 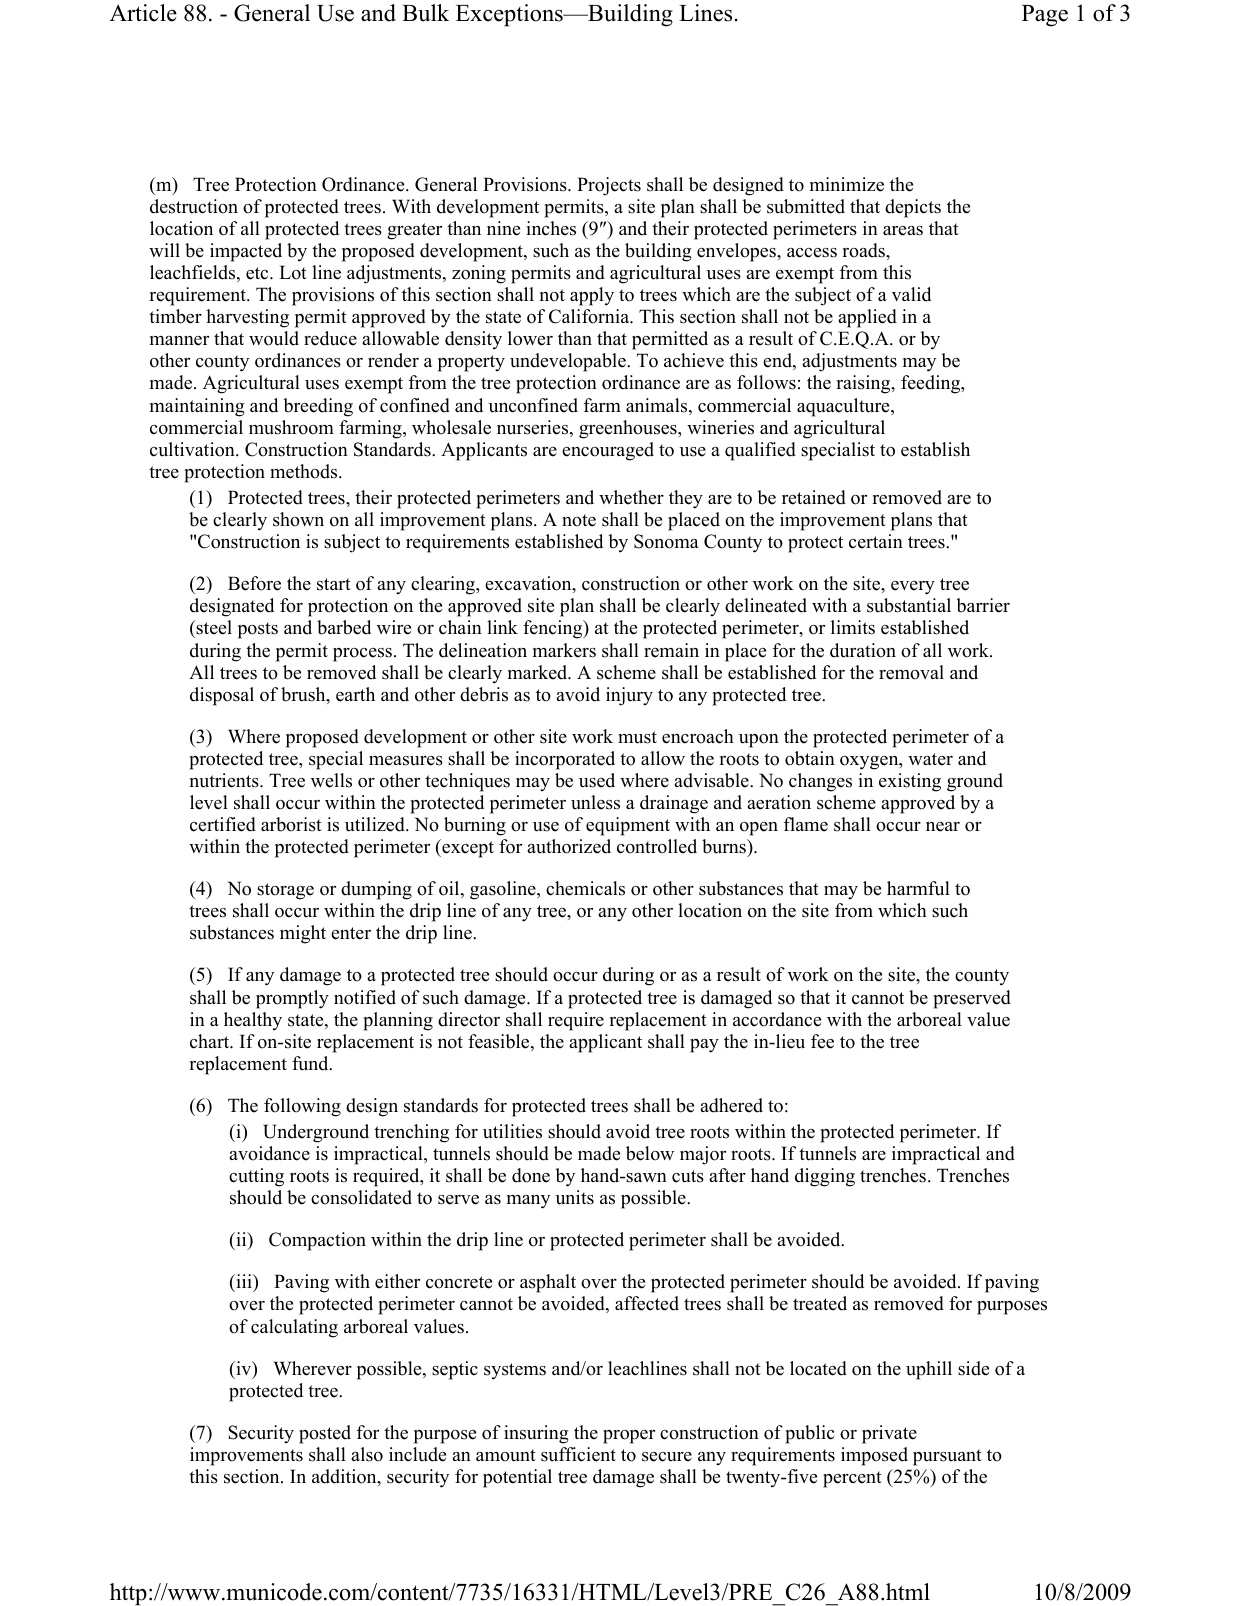 What do you see at coordinates (325, 1434) in the page?
I see `posted` at bounding box center [325, 1434].
